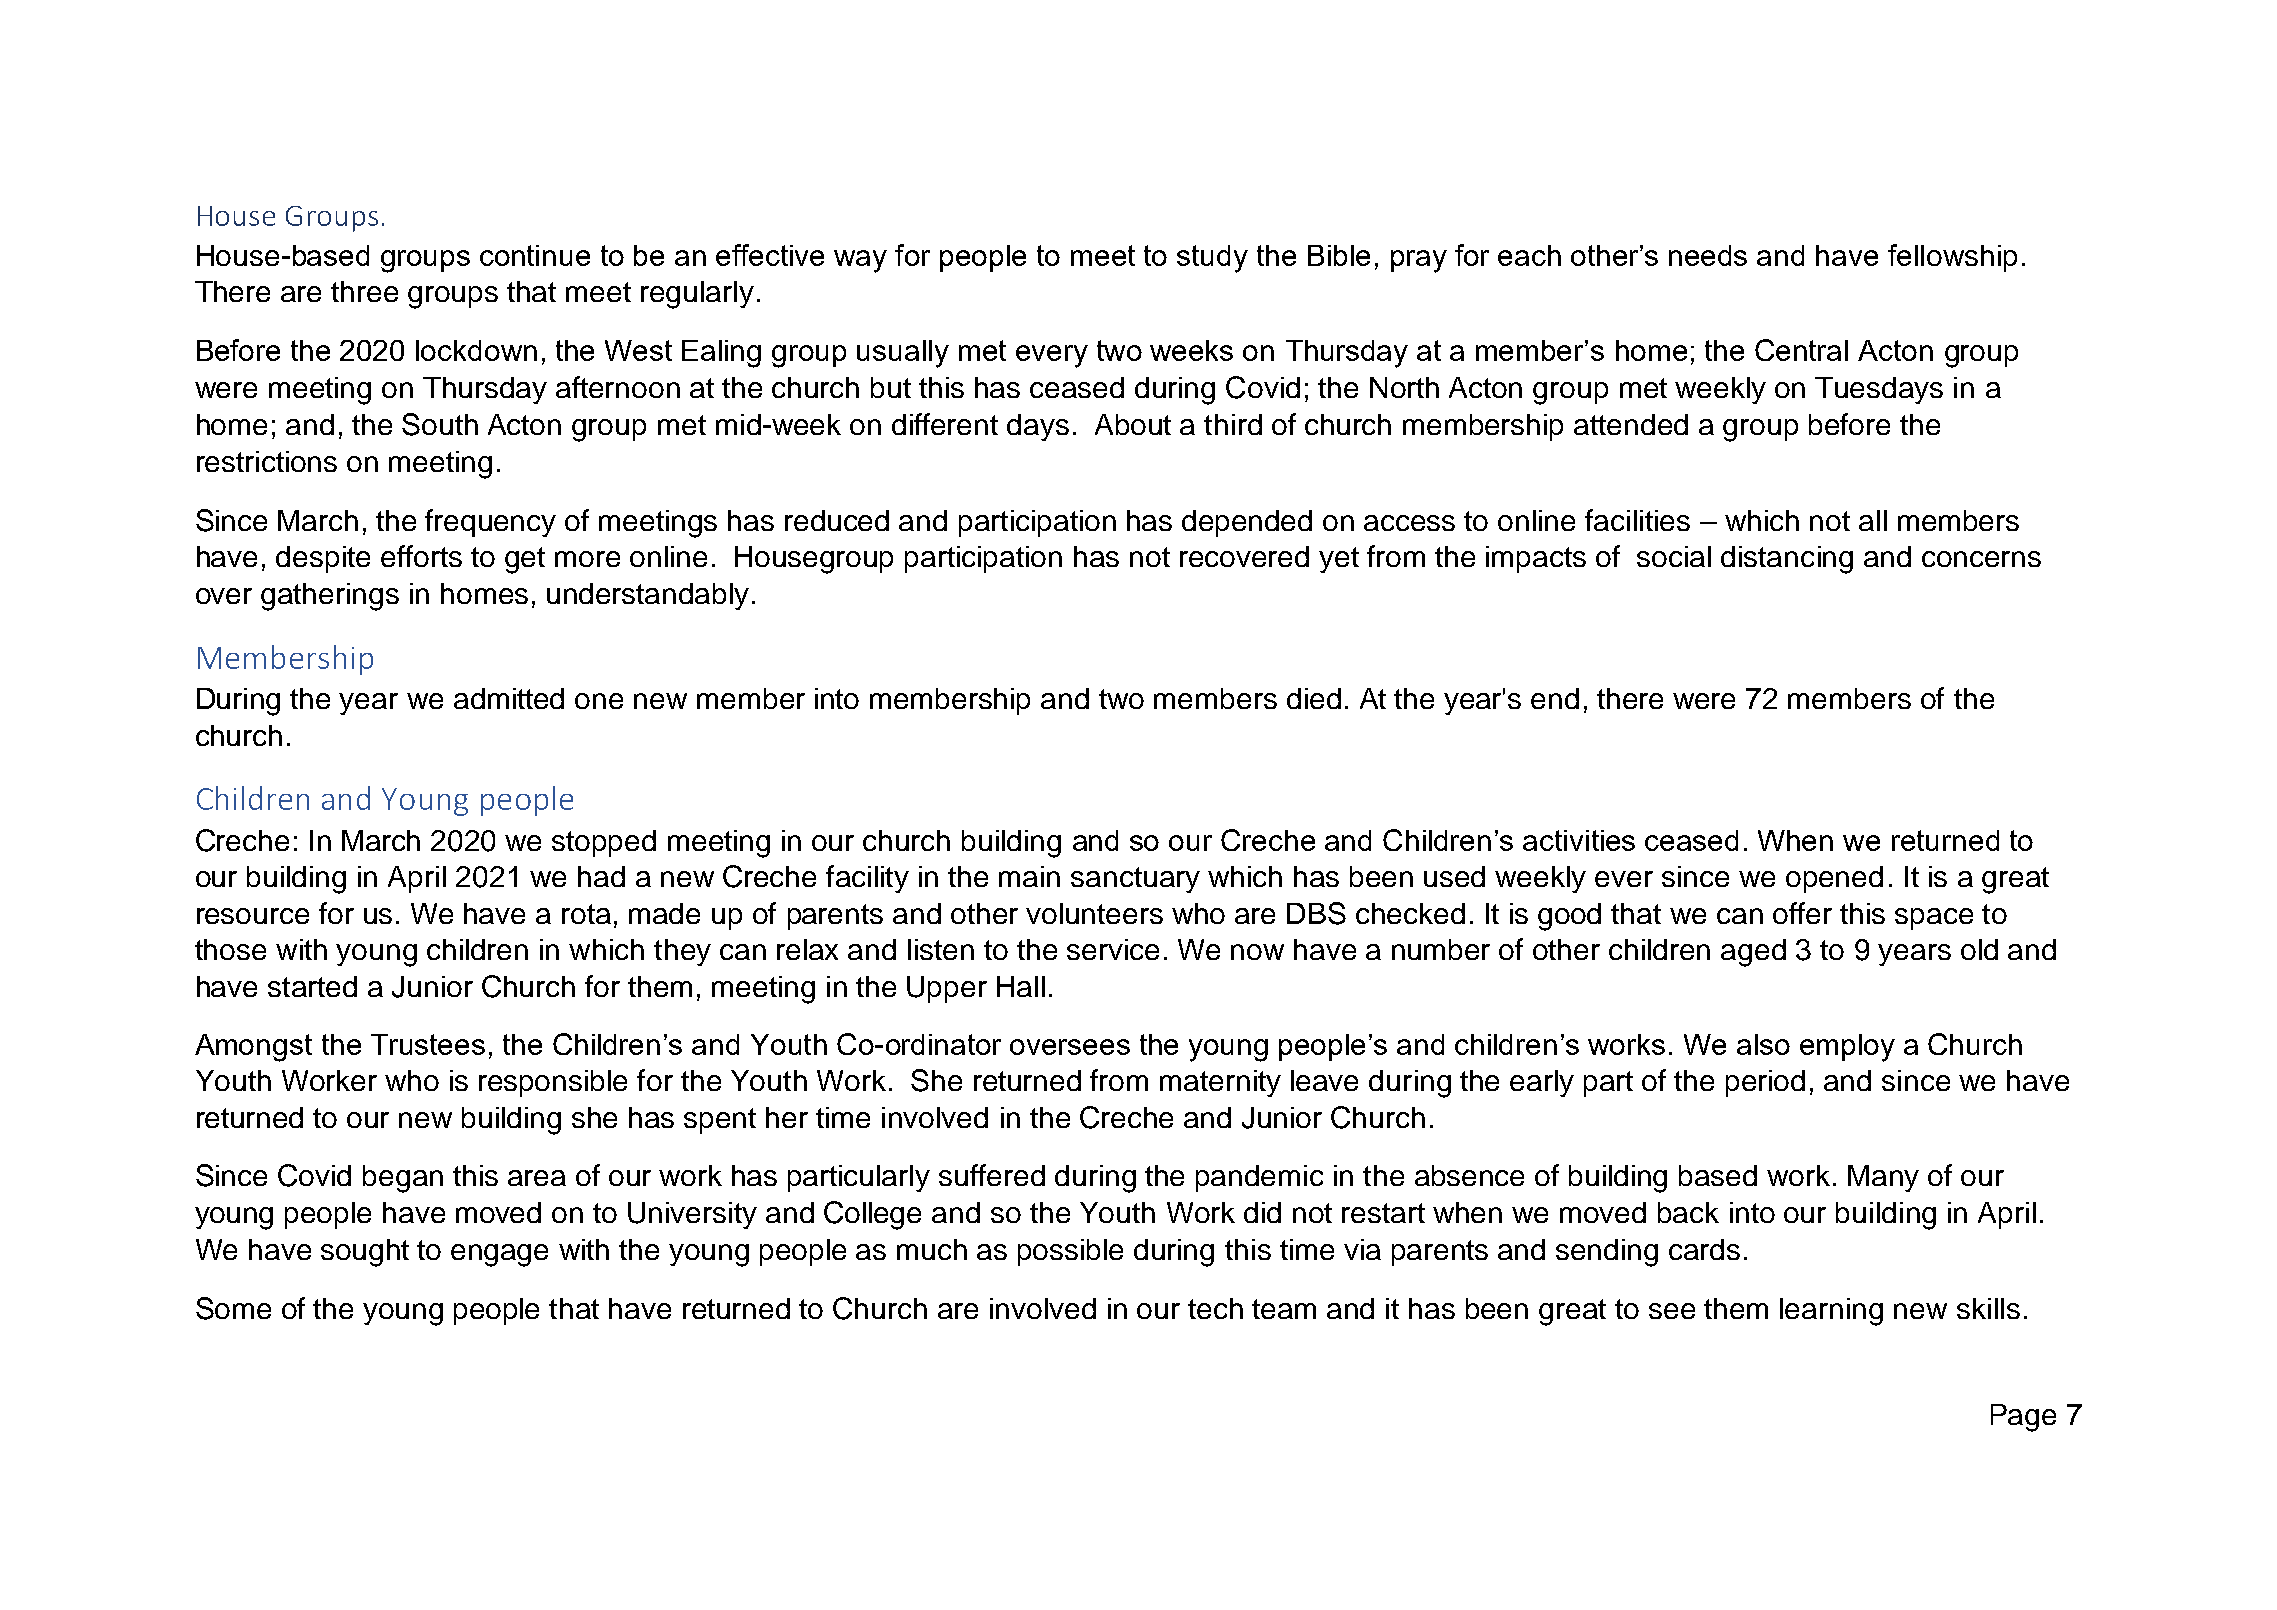 This screenshot has width=2277, height=1610. I want to click on died, so click(1314, 698).
